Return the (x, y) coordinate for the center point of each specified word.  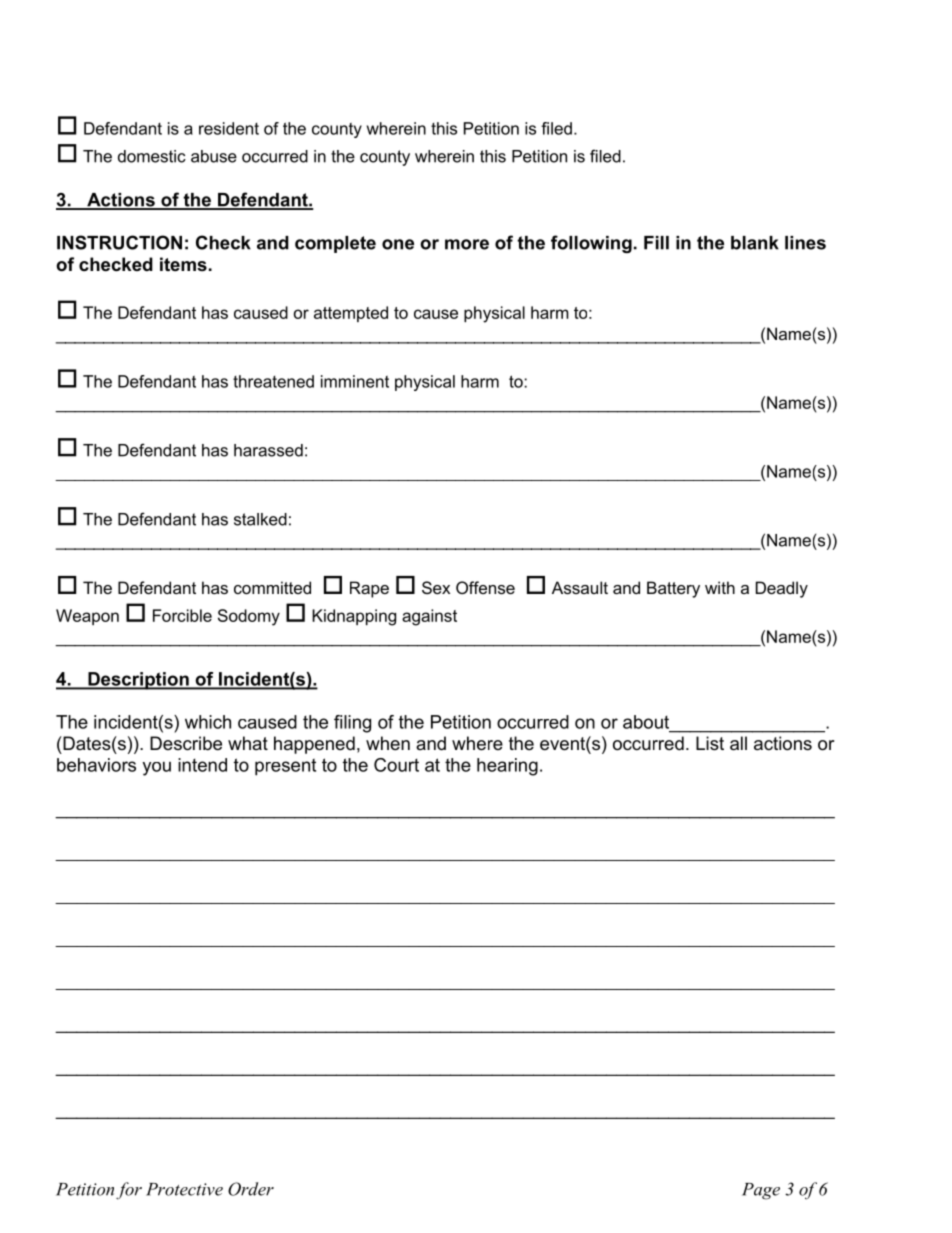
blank (755, 243)
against (429, 617)
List (710, 743)
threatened (273, 381)
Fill (656, 243)
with (720, 587)
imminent (355, 381)
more (467, 244)
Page (761, 1191)
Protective (184, 1189)
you (156, 769)
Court (396, 765)
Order (251, 1189)
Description (138, 681)
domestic (152, 156)
